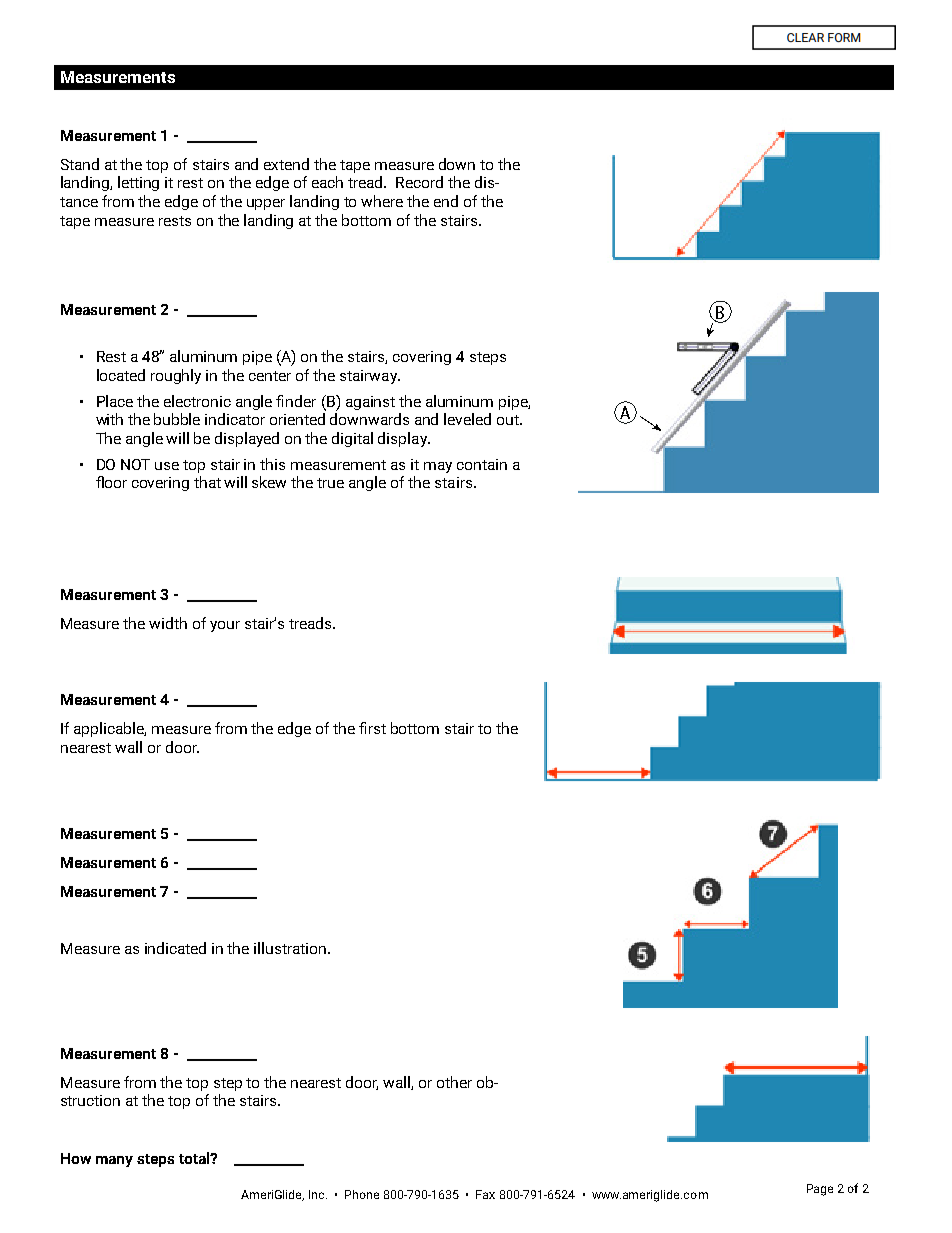  What do you see at coordinates (138, 183) in the screenshot?
I see `letting` at bounding box center [138, 183].
